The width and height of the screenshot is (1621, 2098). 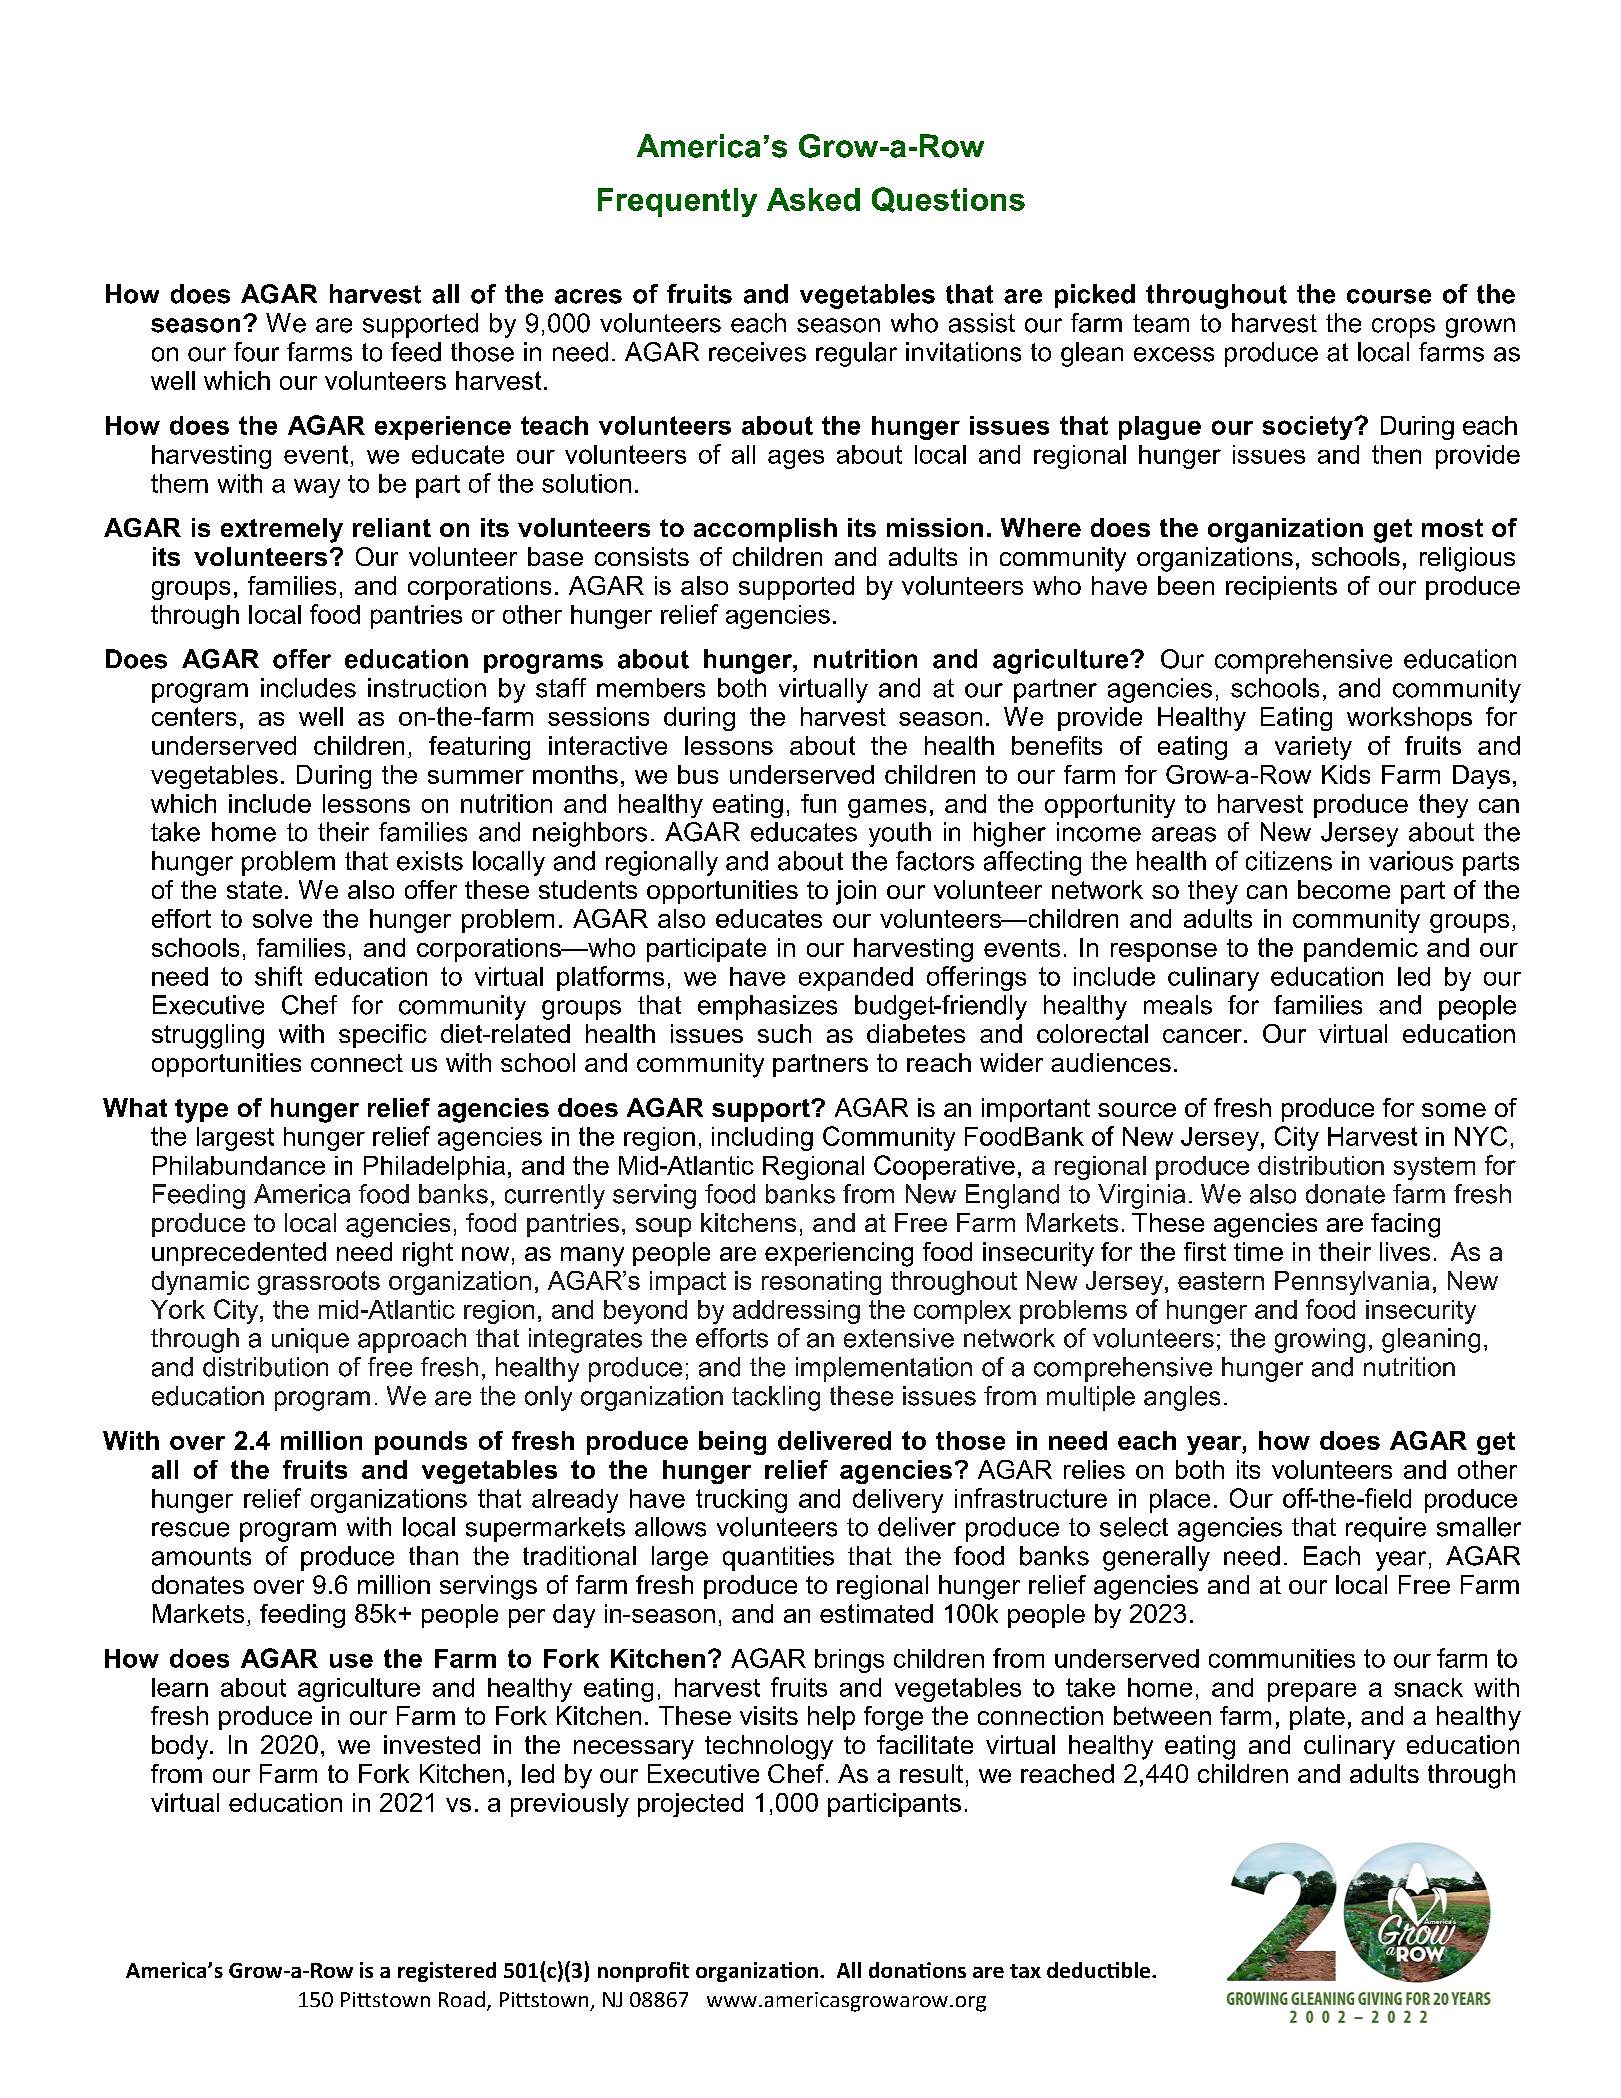 What do you see at coordinates (1389, 296) in the screenshot?
I see `course` at bounding box center [1389, 296].
